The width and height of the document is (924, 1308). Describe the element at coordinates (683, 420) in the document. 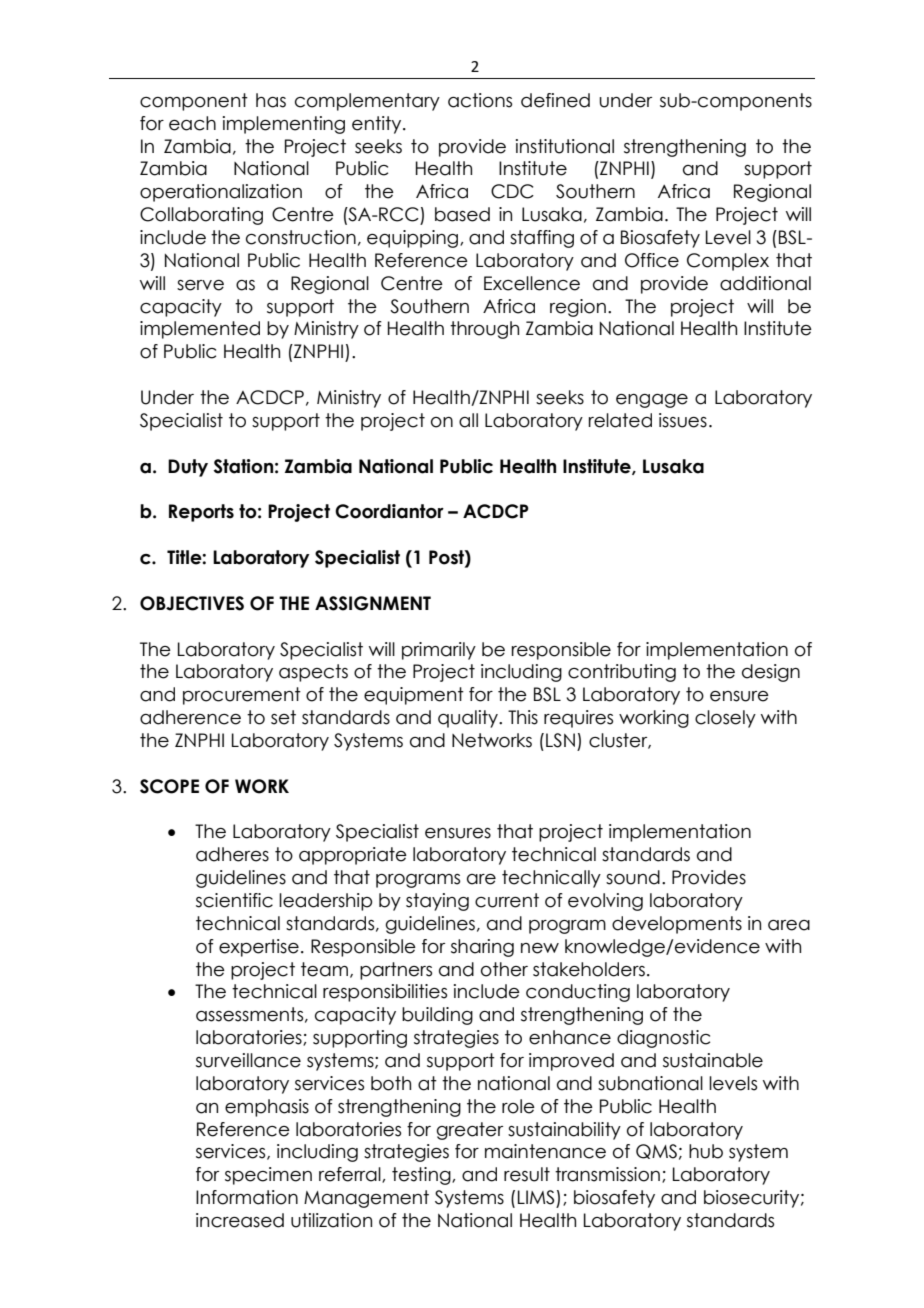

I see `issues` at that location.
